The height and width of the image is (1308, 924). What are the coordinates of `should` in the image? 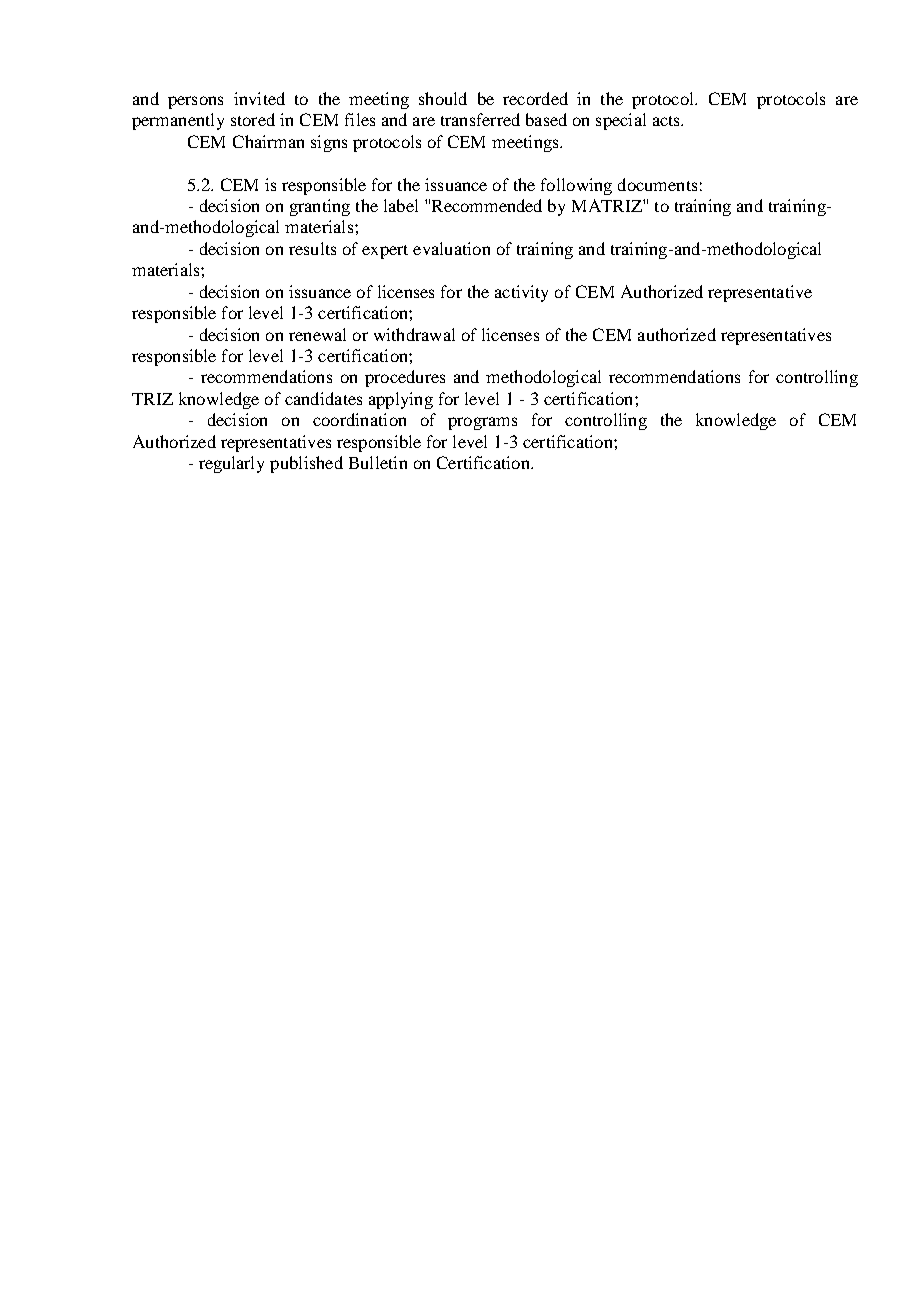 It's located at (443, 98).
